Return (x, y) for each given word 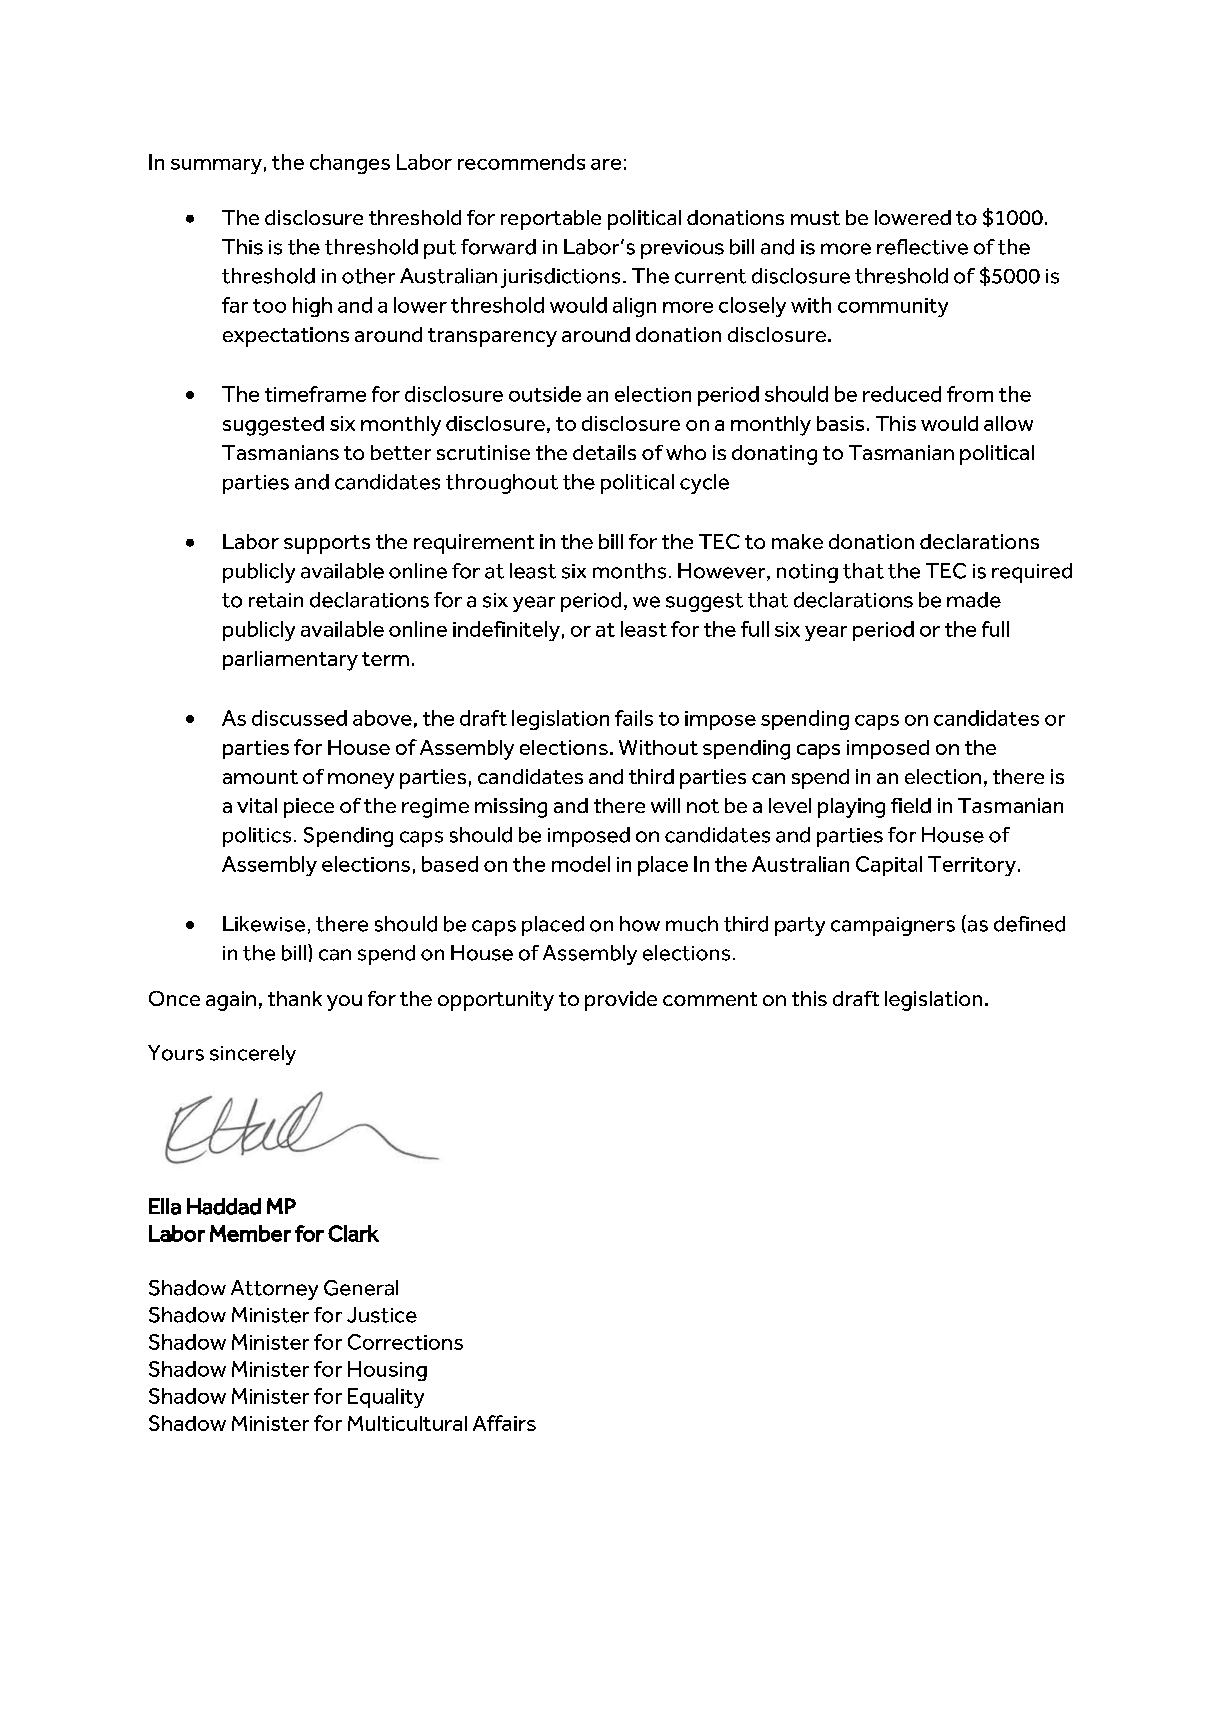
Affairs (504, 1423)
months (629, 571)
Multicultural (407, 1423)
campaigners (893, 926)
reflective (922, 247)
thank (295, 998)
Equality (386, 1398)
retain (276, 600)
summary (216, 166)
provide (621, 1001)
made (974, 600)
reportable (551, 220)
